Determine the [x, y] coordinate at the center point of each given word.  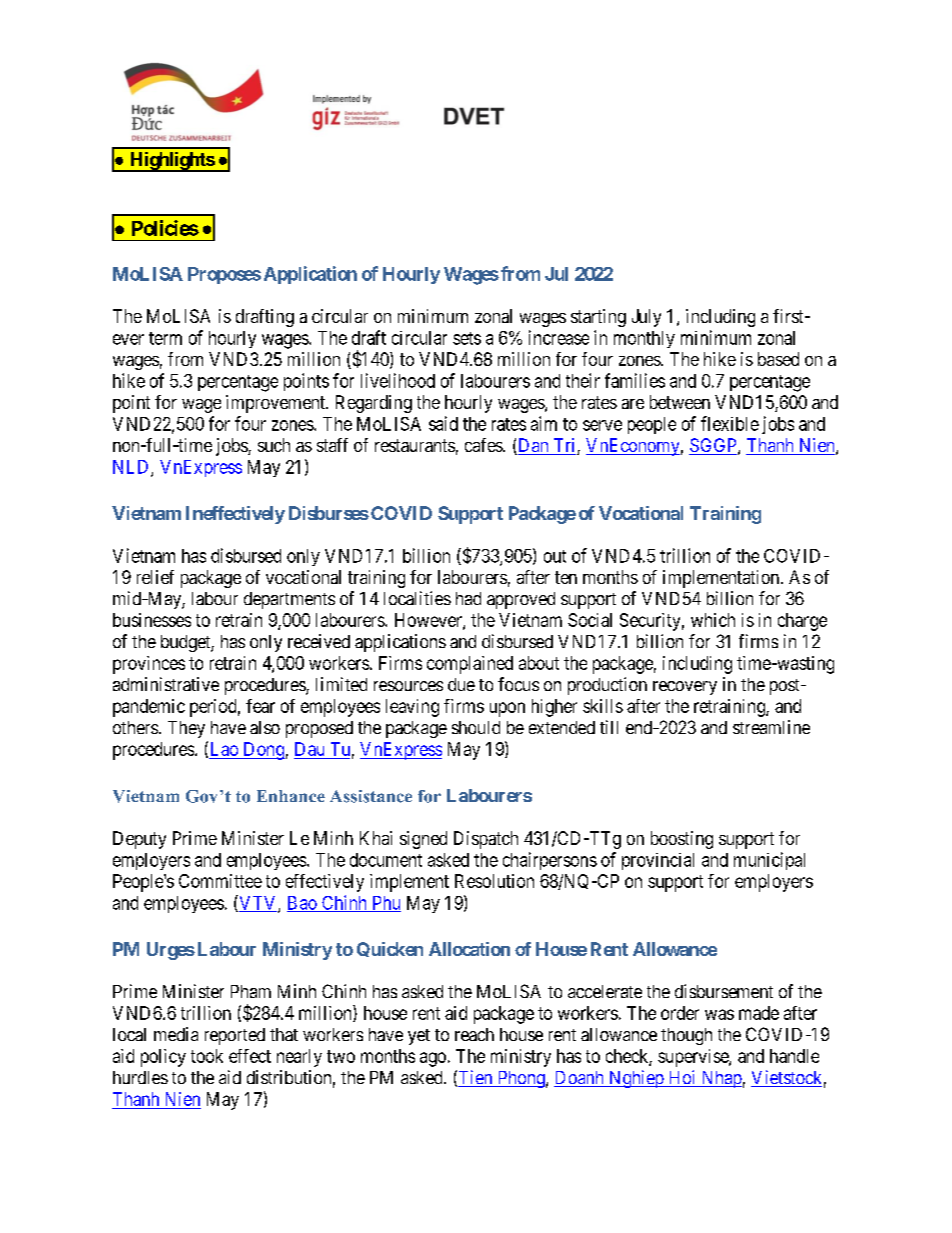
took [207, 1056]
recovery [685, 688]
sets [467, 338]
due [461, 684]
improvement [276, 404]
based [778, 359]
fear [260, 706]
